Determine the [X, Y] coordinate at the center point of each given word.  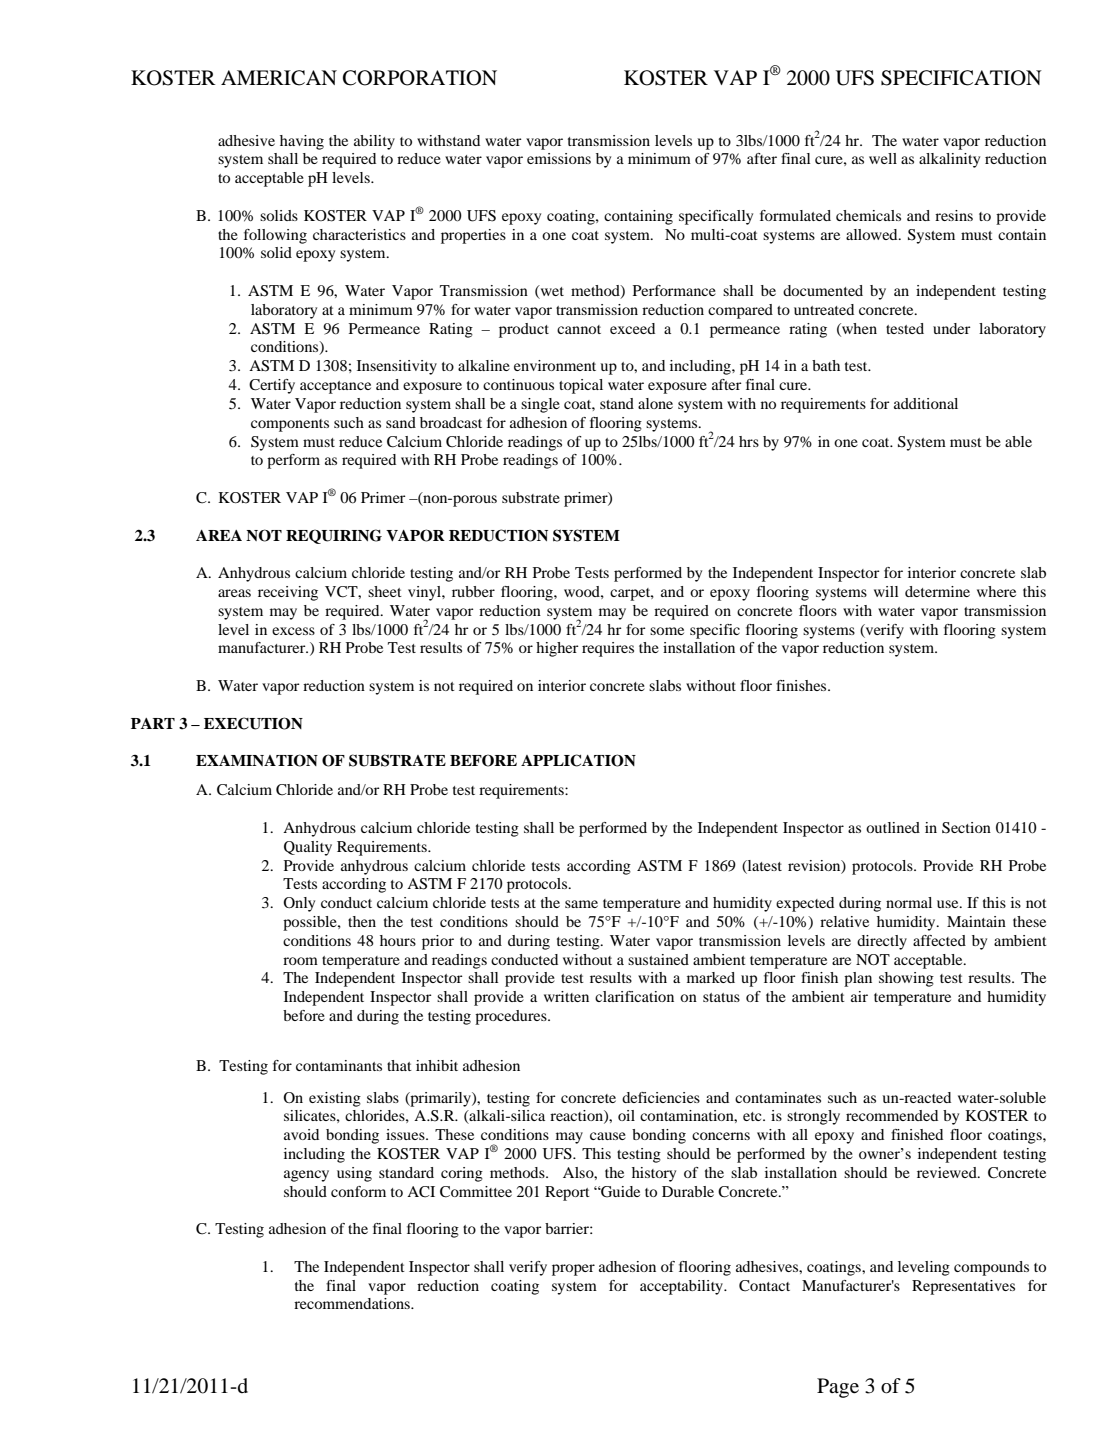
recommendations [353, 1303]
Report [567, 1193]
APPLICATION [578, 760]
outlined [893, 827]
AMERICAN [279, 78]
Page [838, 1388]
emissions [559, 158]
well [883, 158]
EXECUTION [253, 723]
